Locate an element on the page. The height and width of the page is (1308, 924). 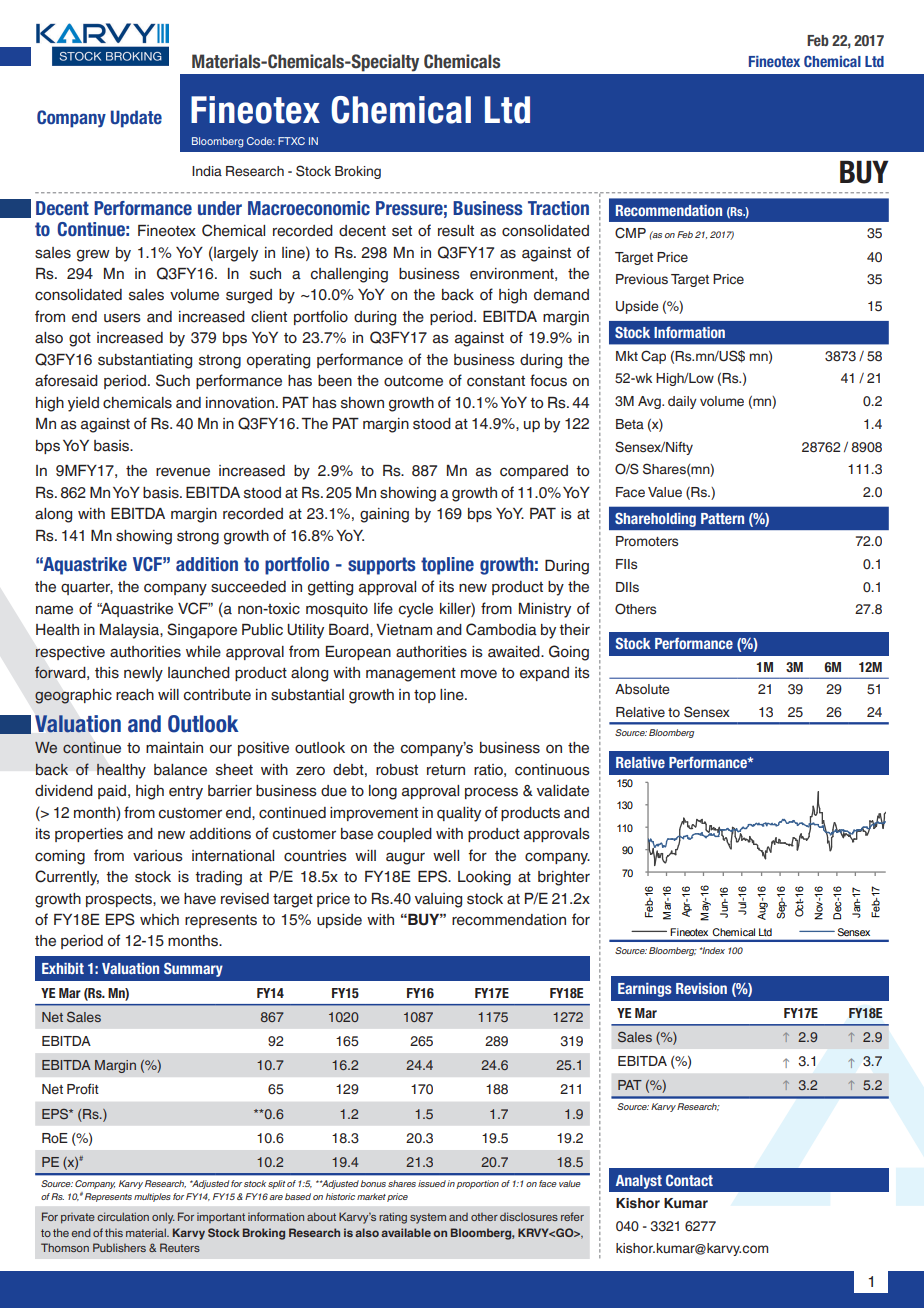
Promoters is located at coordinates (647, 541).
